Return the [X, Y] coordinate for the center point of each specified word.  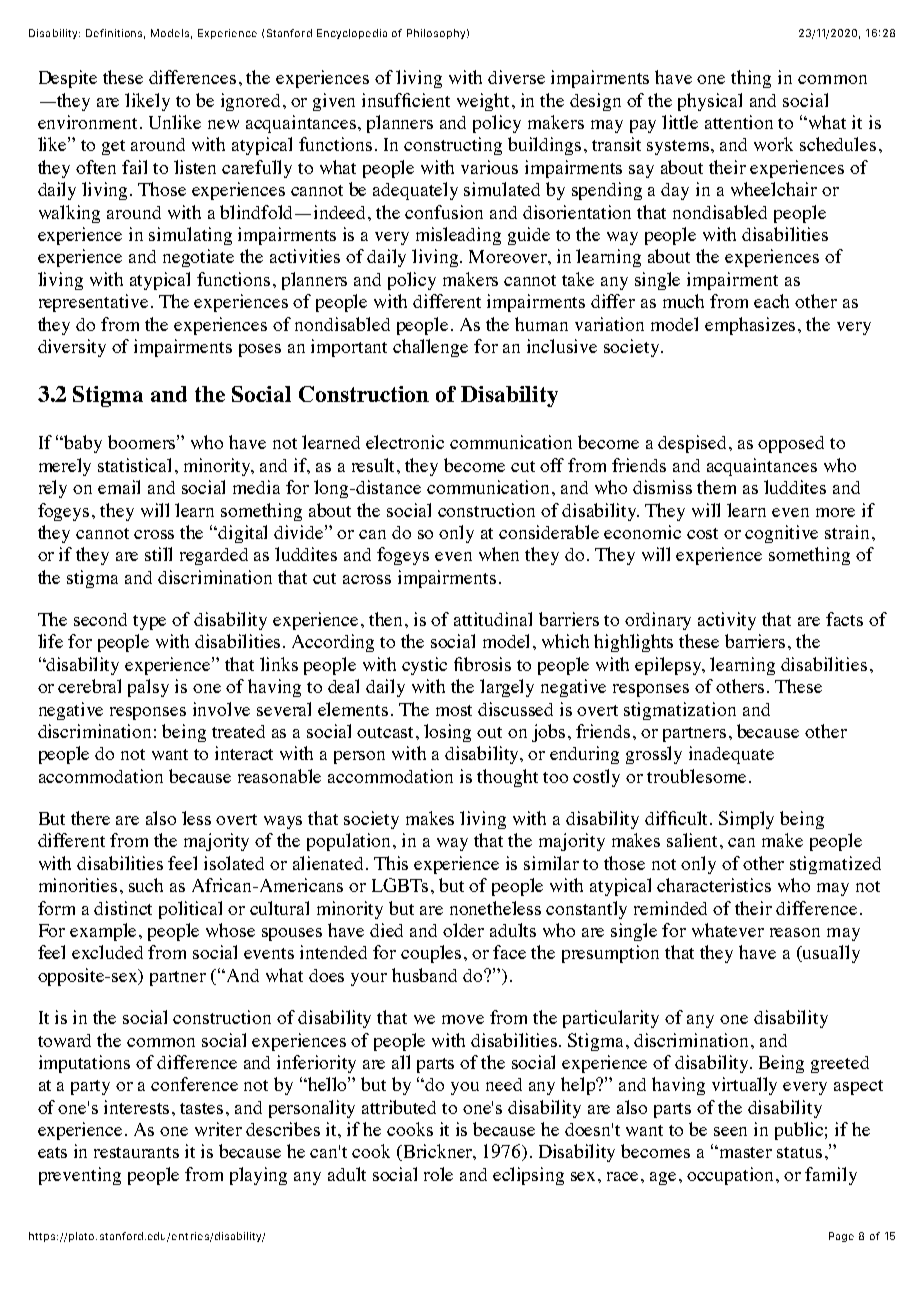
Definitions [115, 34]
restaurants [136, 1152]
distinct [123, 908]
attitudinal [493, 619]
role [438, 1174]
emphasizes [752, 326]
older [463, 930]
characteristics [714, 885]
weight [485, 102]
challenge [430, 348]
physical [710, 102]
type [149, 622]
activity [727, 621]
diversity [72, 348]
